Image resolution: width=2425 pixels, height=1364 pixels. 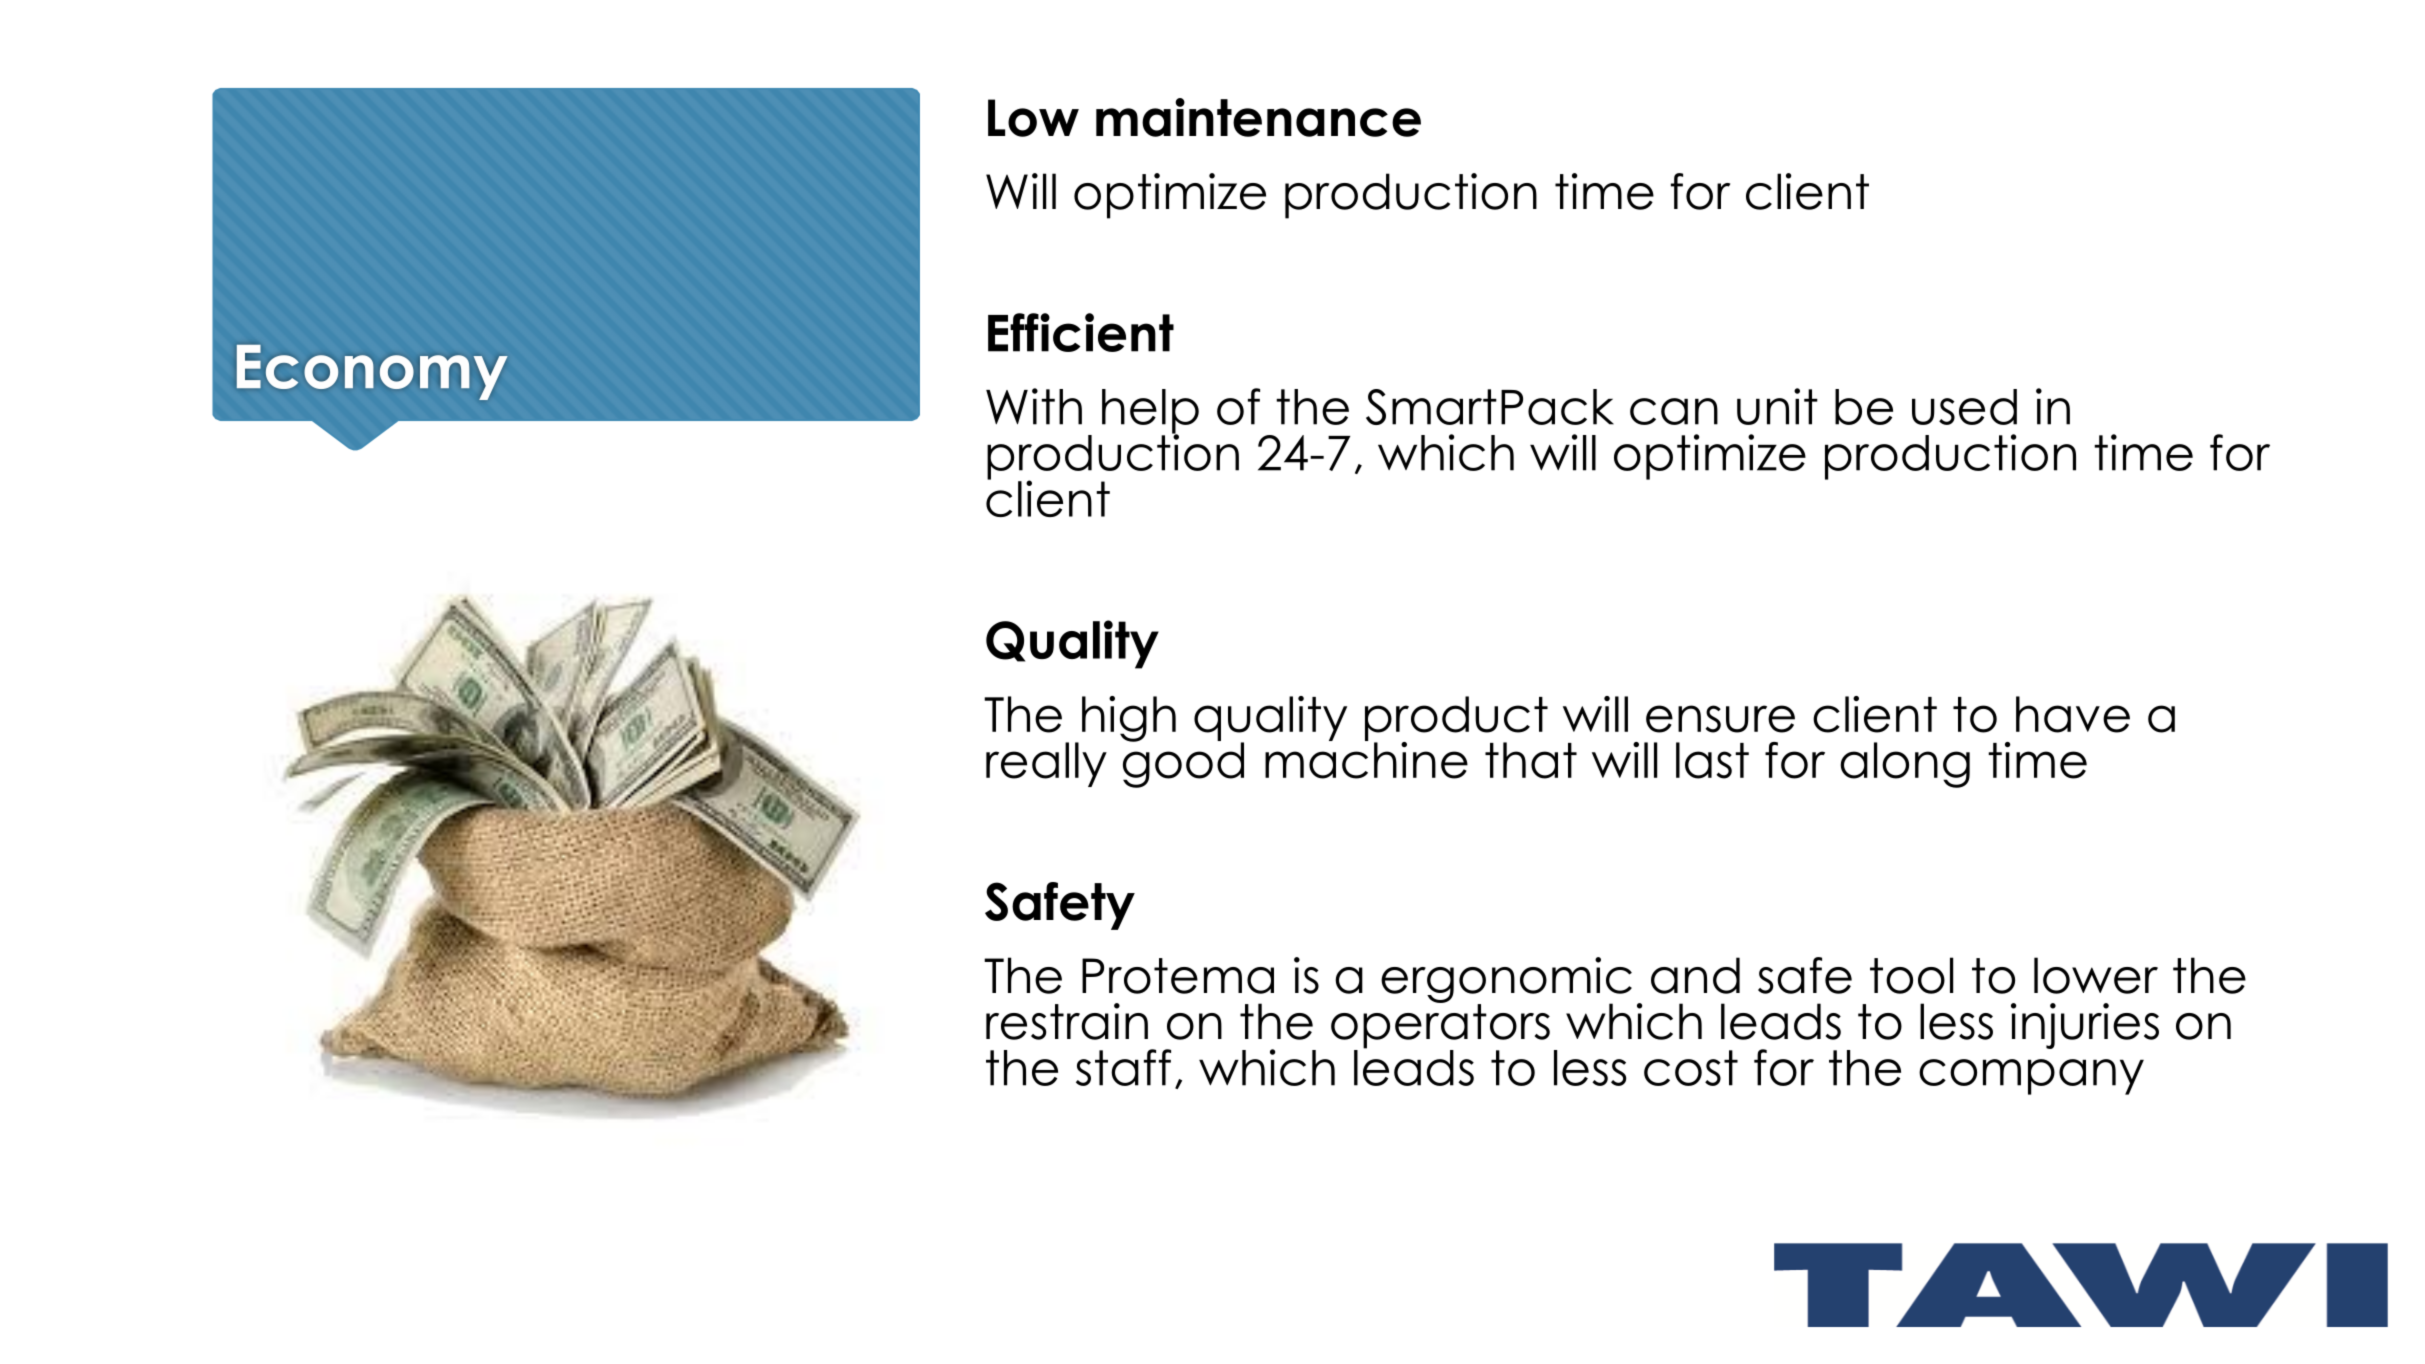 I want to click on Efficient, so click(x=1081, y=332).
